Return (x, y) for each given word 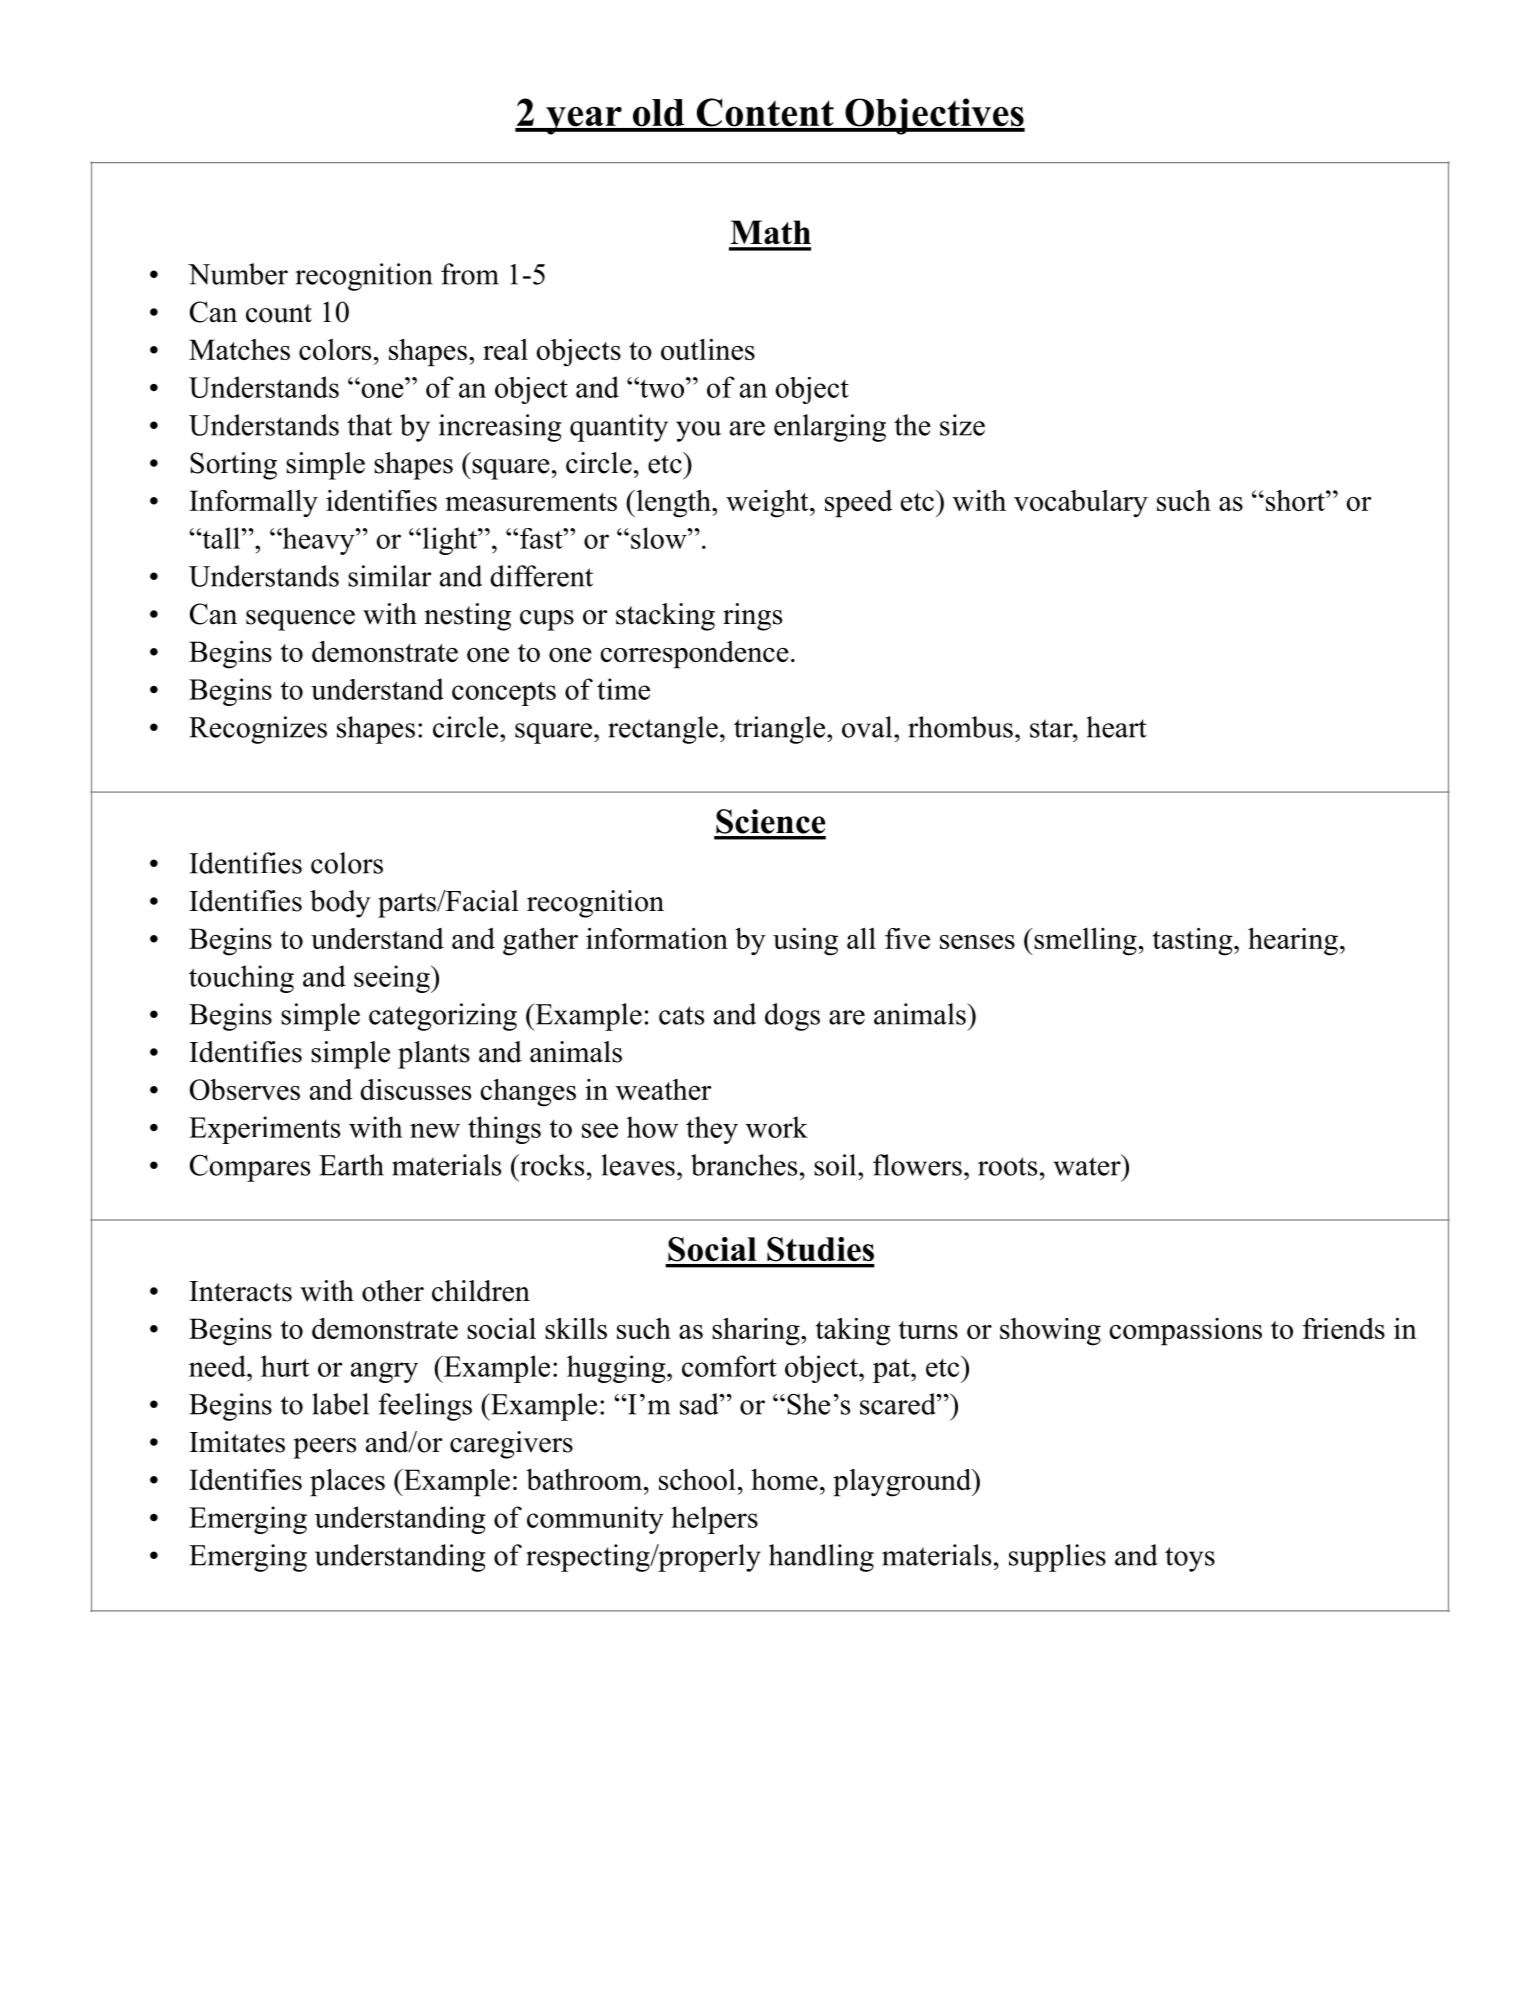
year (584, 121)
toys (1190, 1559)
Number (238, 274)
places (347, 1483)
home (784, 1479)
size (962, 425)
